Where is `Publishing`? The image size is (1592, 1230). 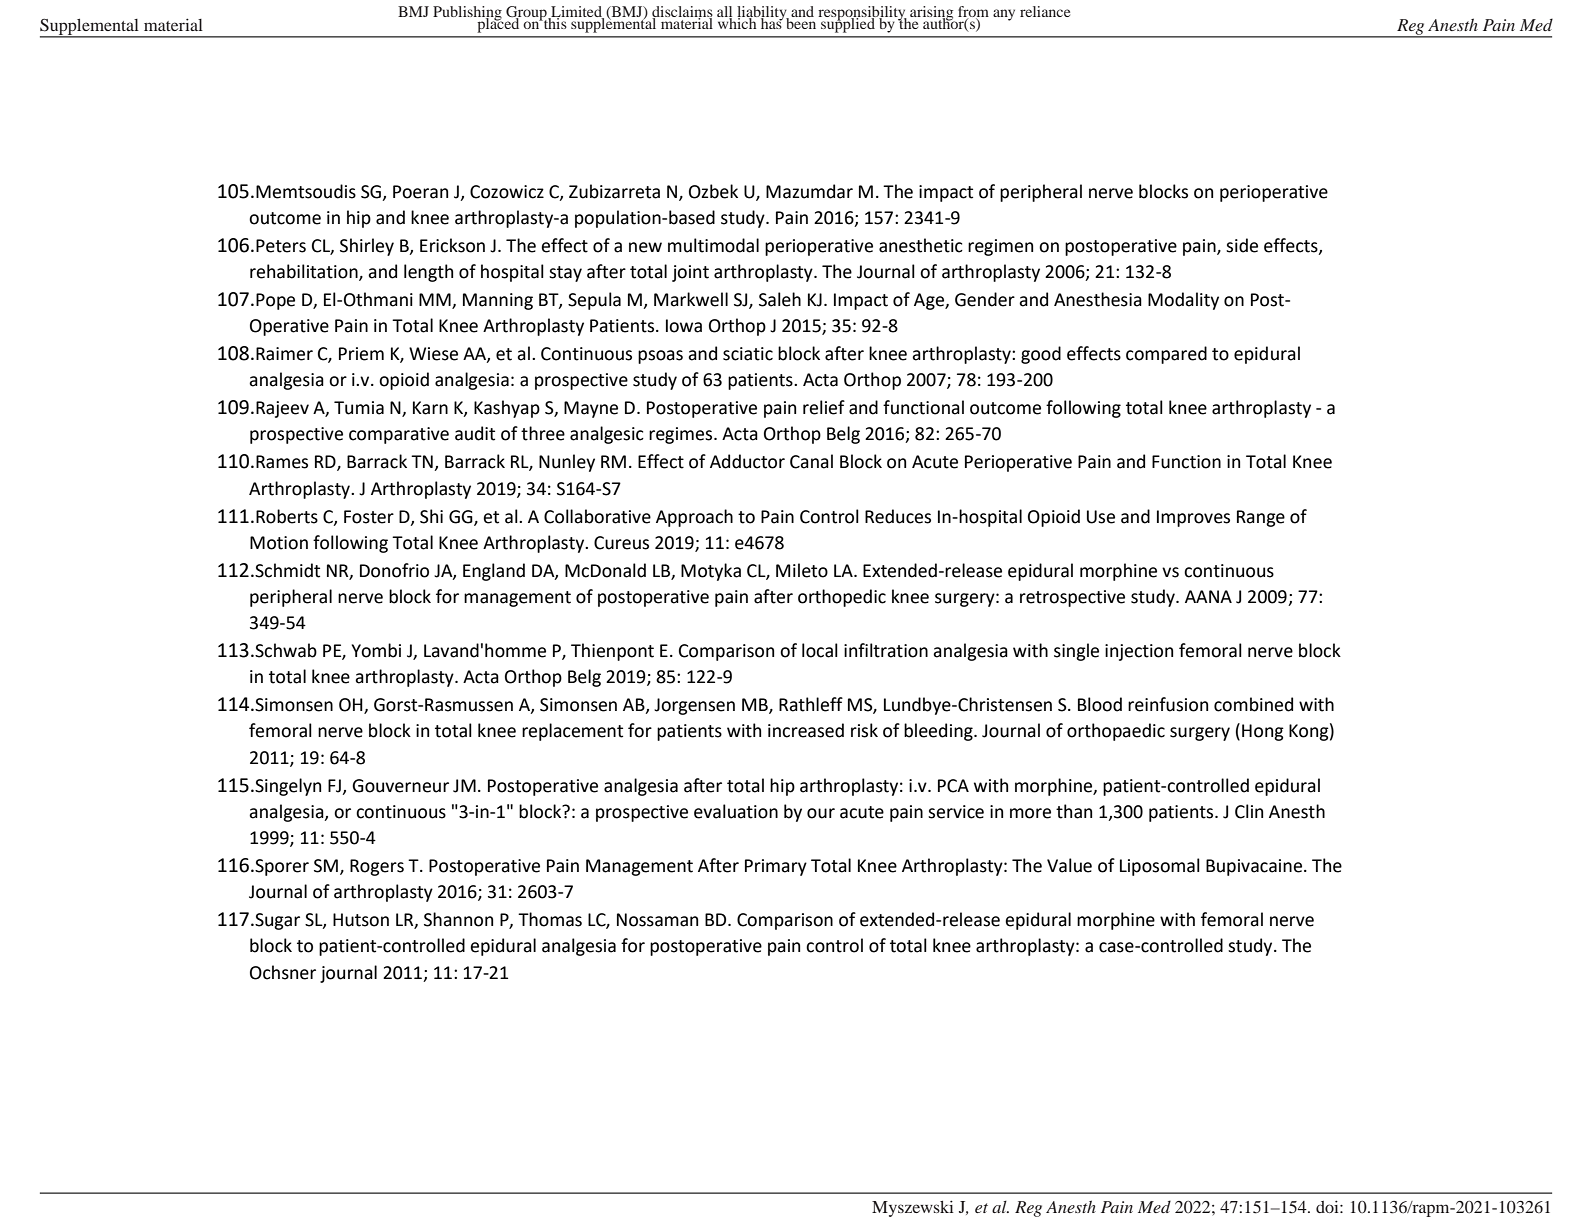
Publishing is located at coordinates (468, 14).
